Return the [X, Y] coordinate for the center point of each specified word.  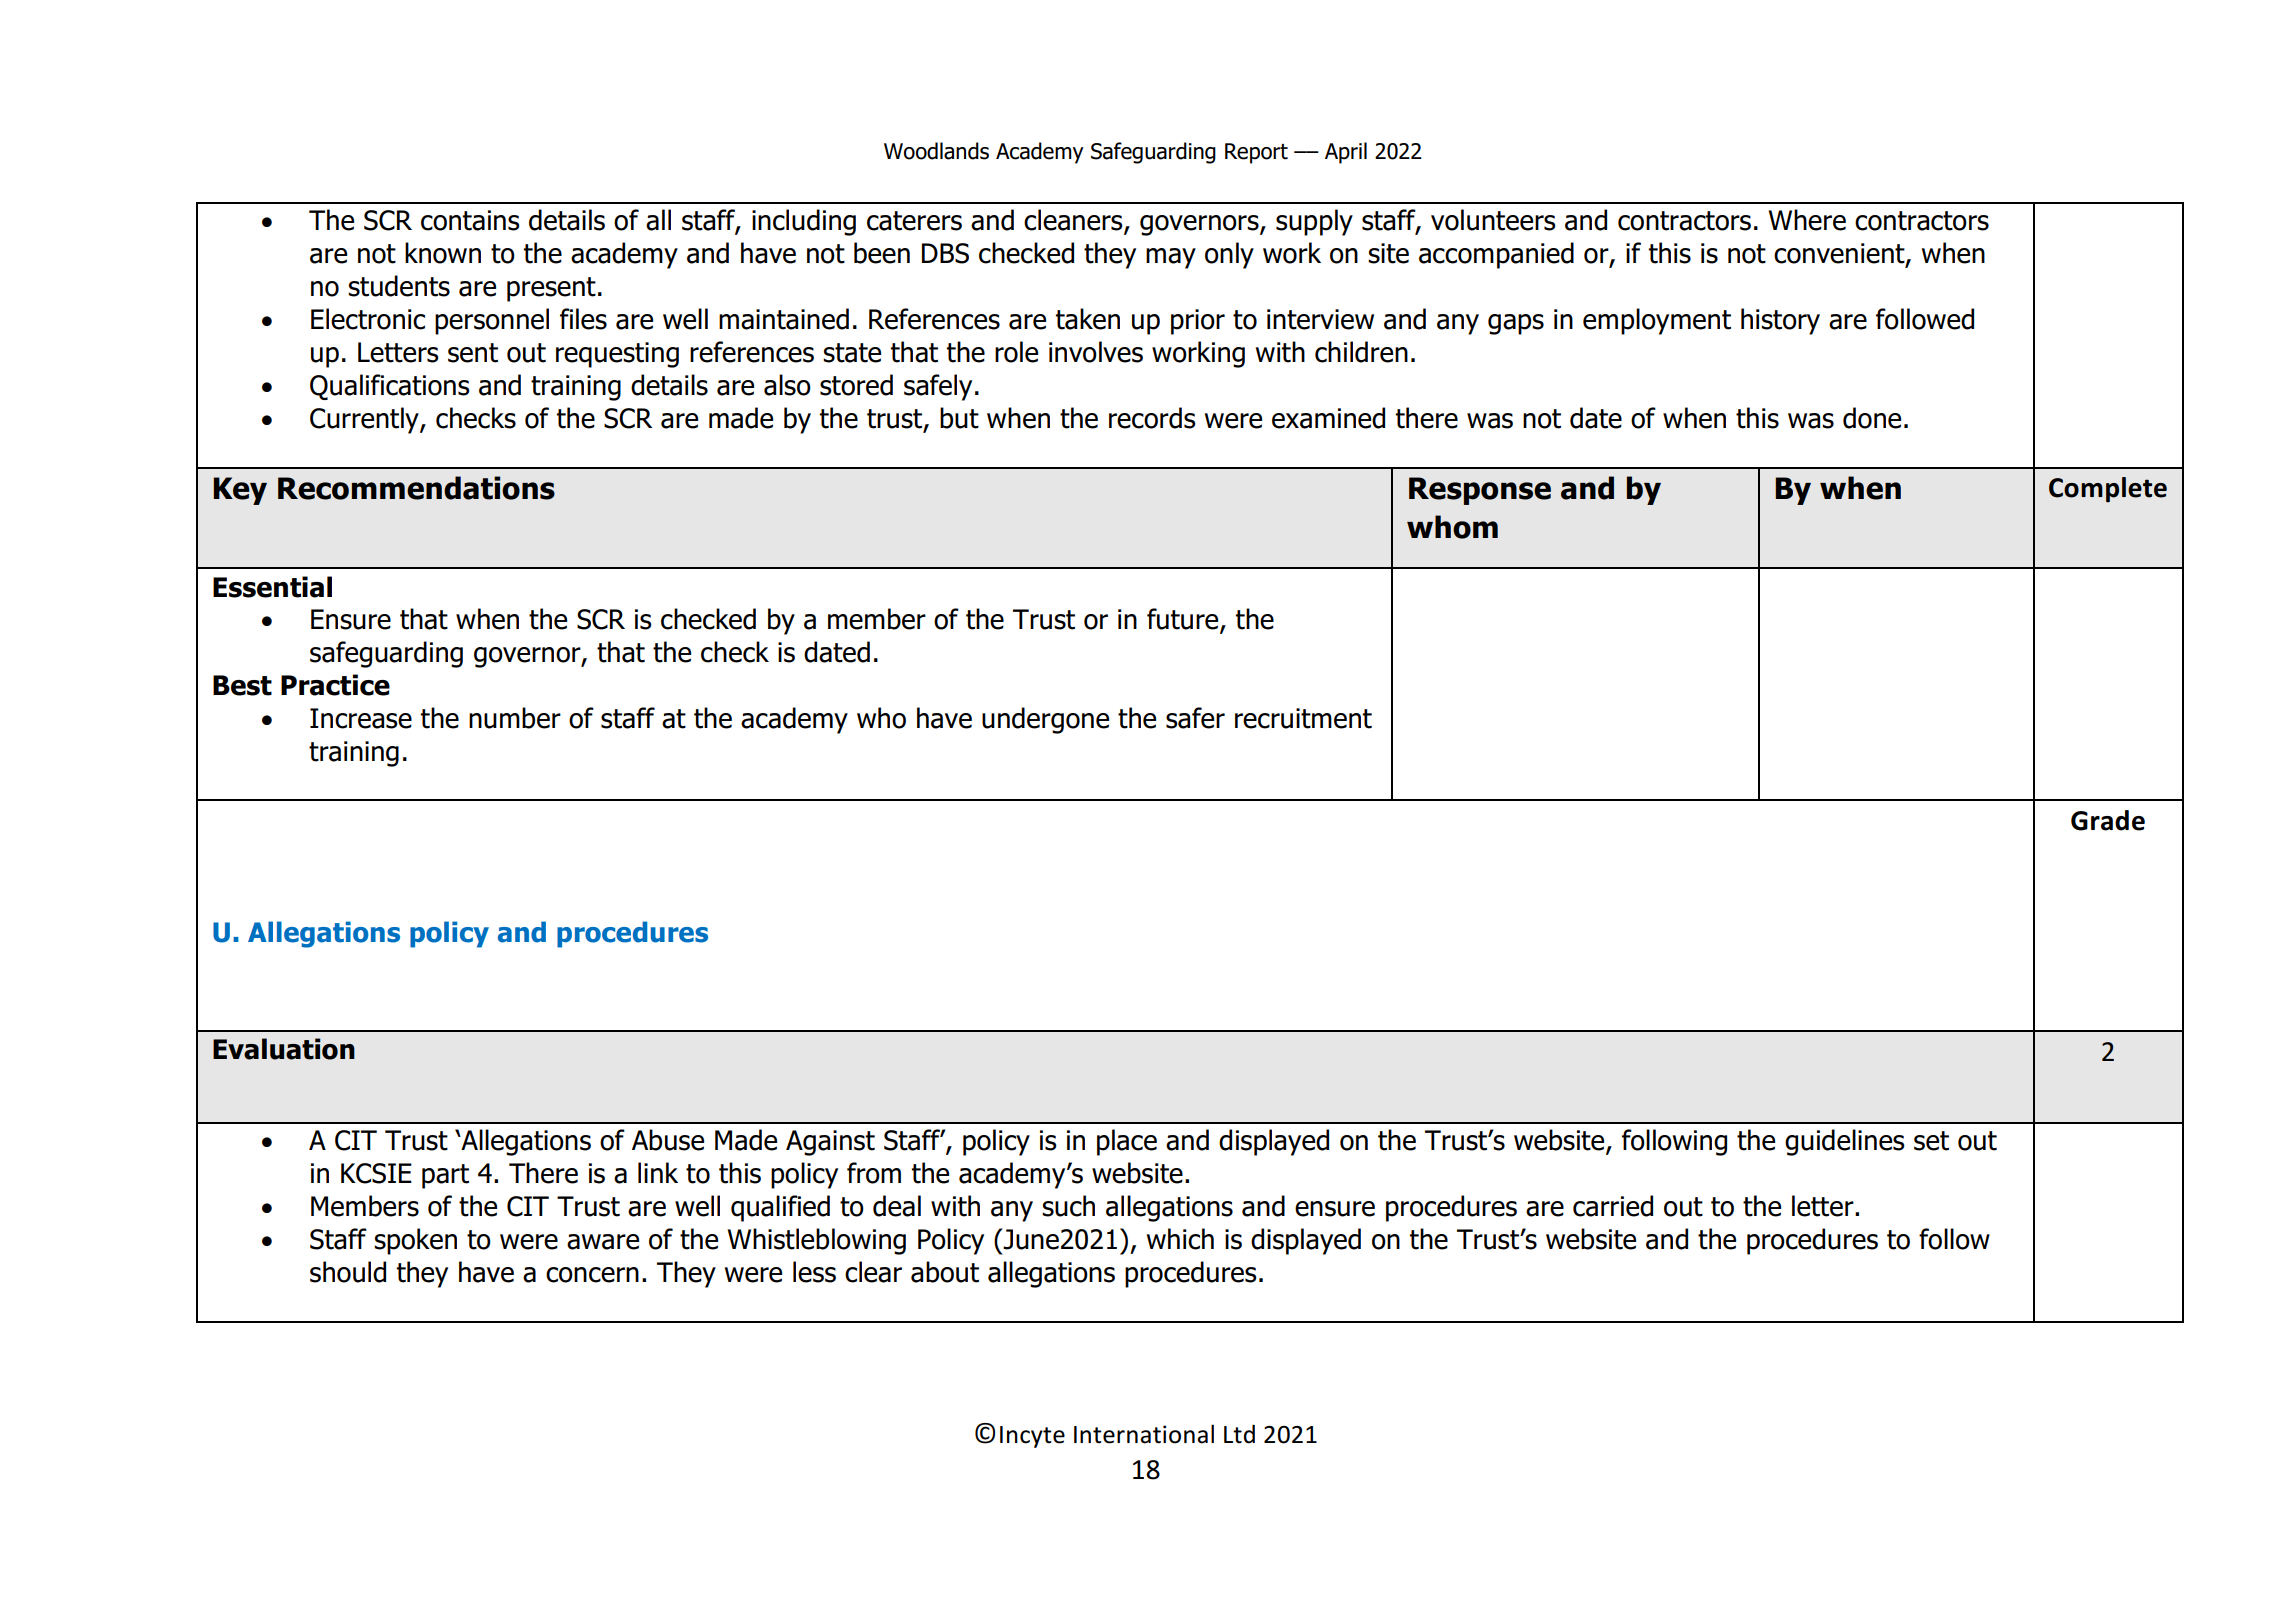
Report [1256, 153]
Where [1807, 220]
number [515, 718]
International [1144, 1434]
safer [1195, 718]
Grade [2108, 820]
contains [470, 220]
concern [592, 1275]
